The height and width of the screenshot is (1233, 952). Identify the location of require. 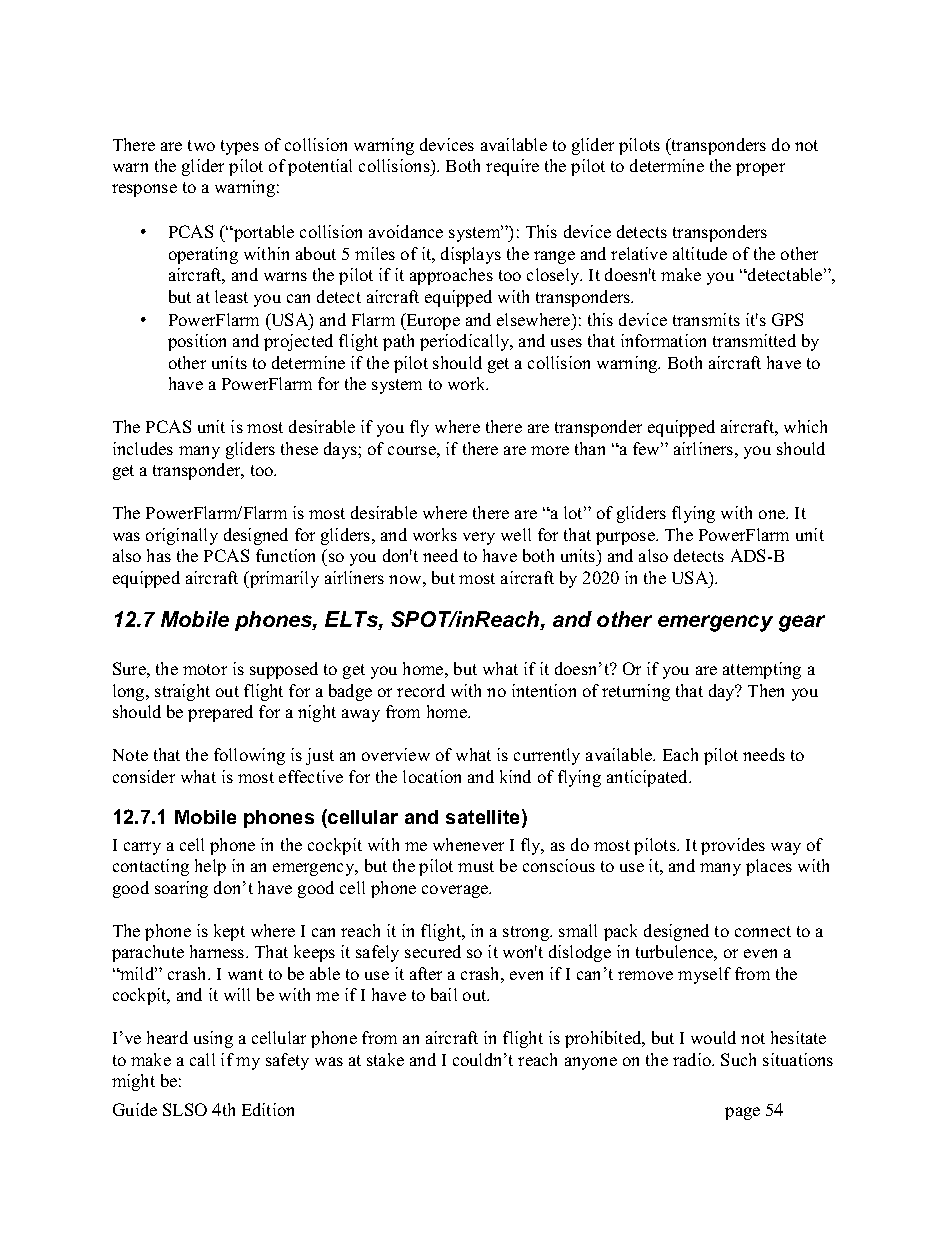
(512, 167).
